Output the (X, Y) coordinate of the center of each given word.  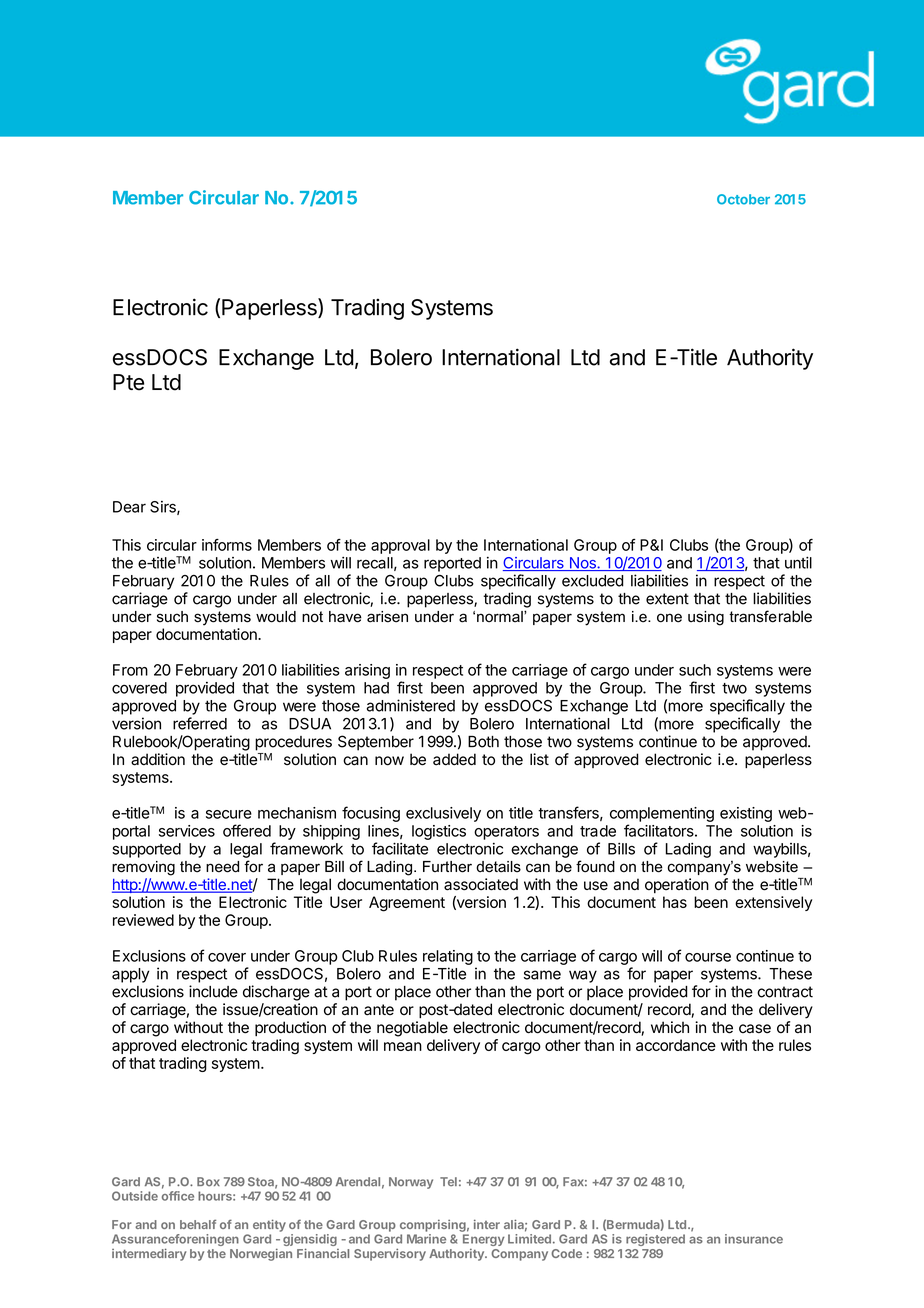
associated (481, 884)
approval (400, 546)
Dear (129, 507)
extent (667, 599)
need (222, 867)
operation (677, 885)
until (798, 562)
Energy (484, 1240)
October (743, 199)
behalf (198, 1224)
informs (227, 545)
